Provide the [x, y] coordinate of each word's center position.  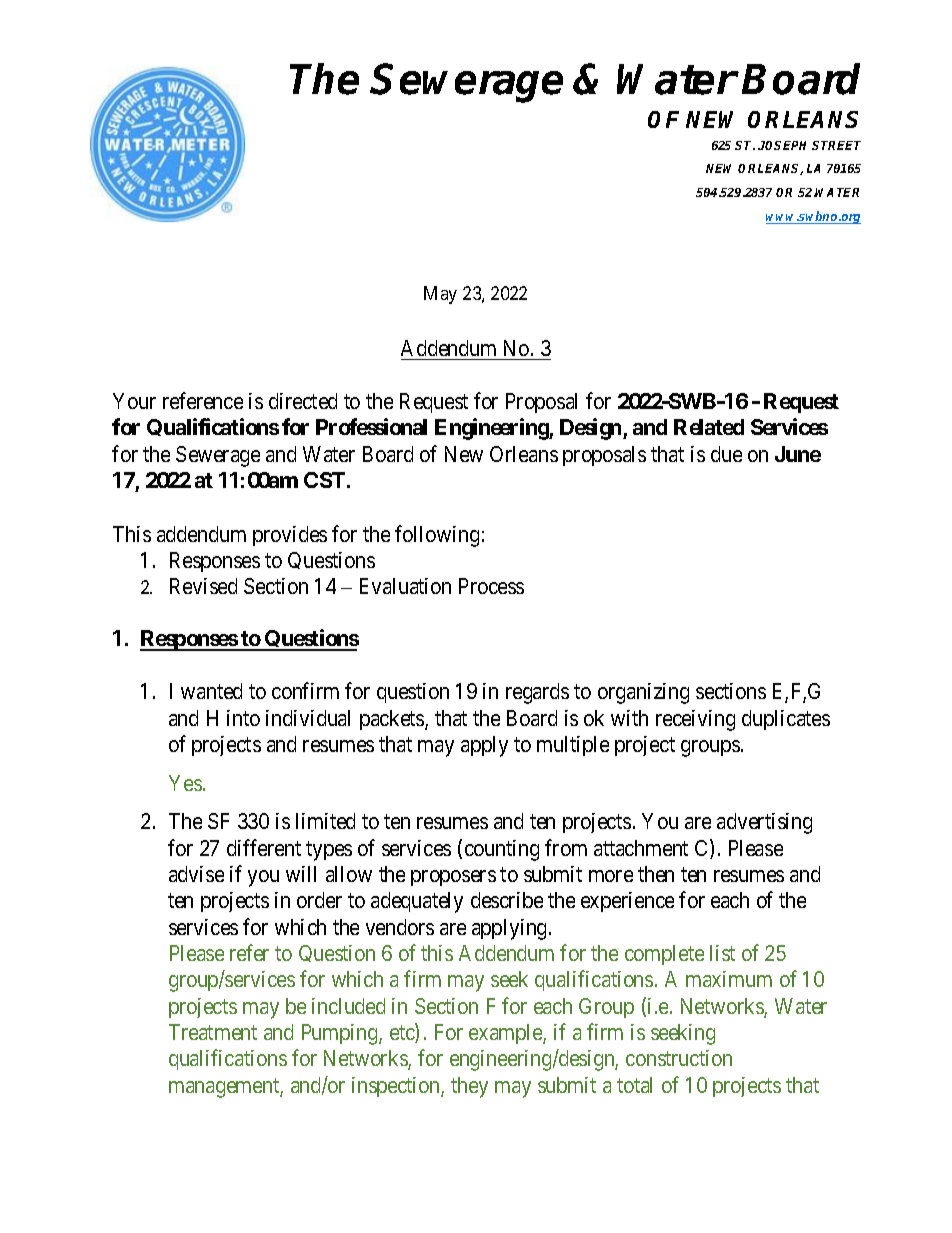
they [469, 1087]
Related [709, 427]
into [243, 718]
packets [393, 720]
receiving [695, 720]
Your [134, 401]
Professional [371, 426]
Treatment [213, 1032]
